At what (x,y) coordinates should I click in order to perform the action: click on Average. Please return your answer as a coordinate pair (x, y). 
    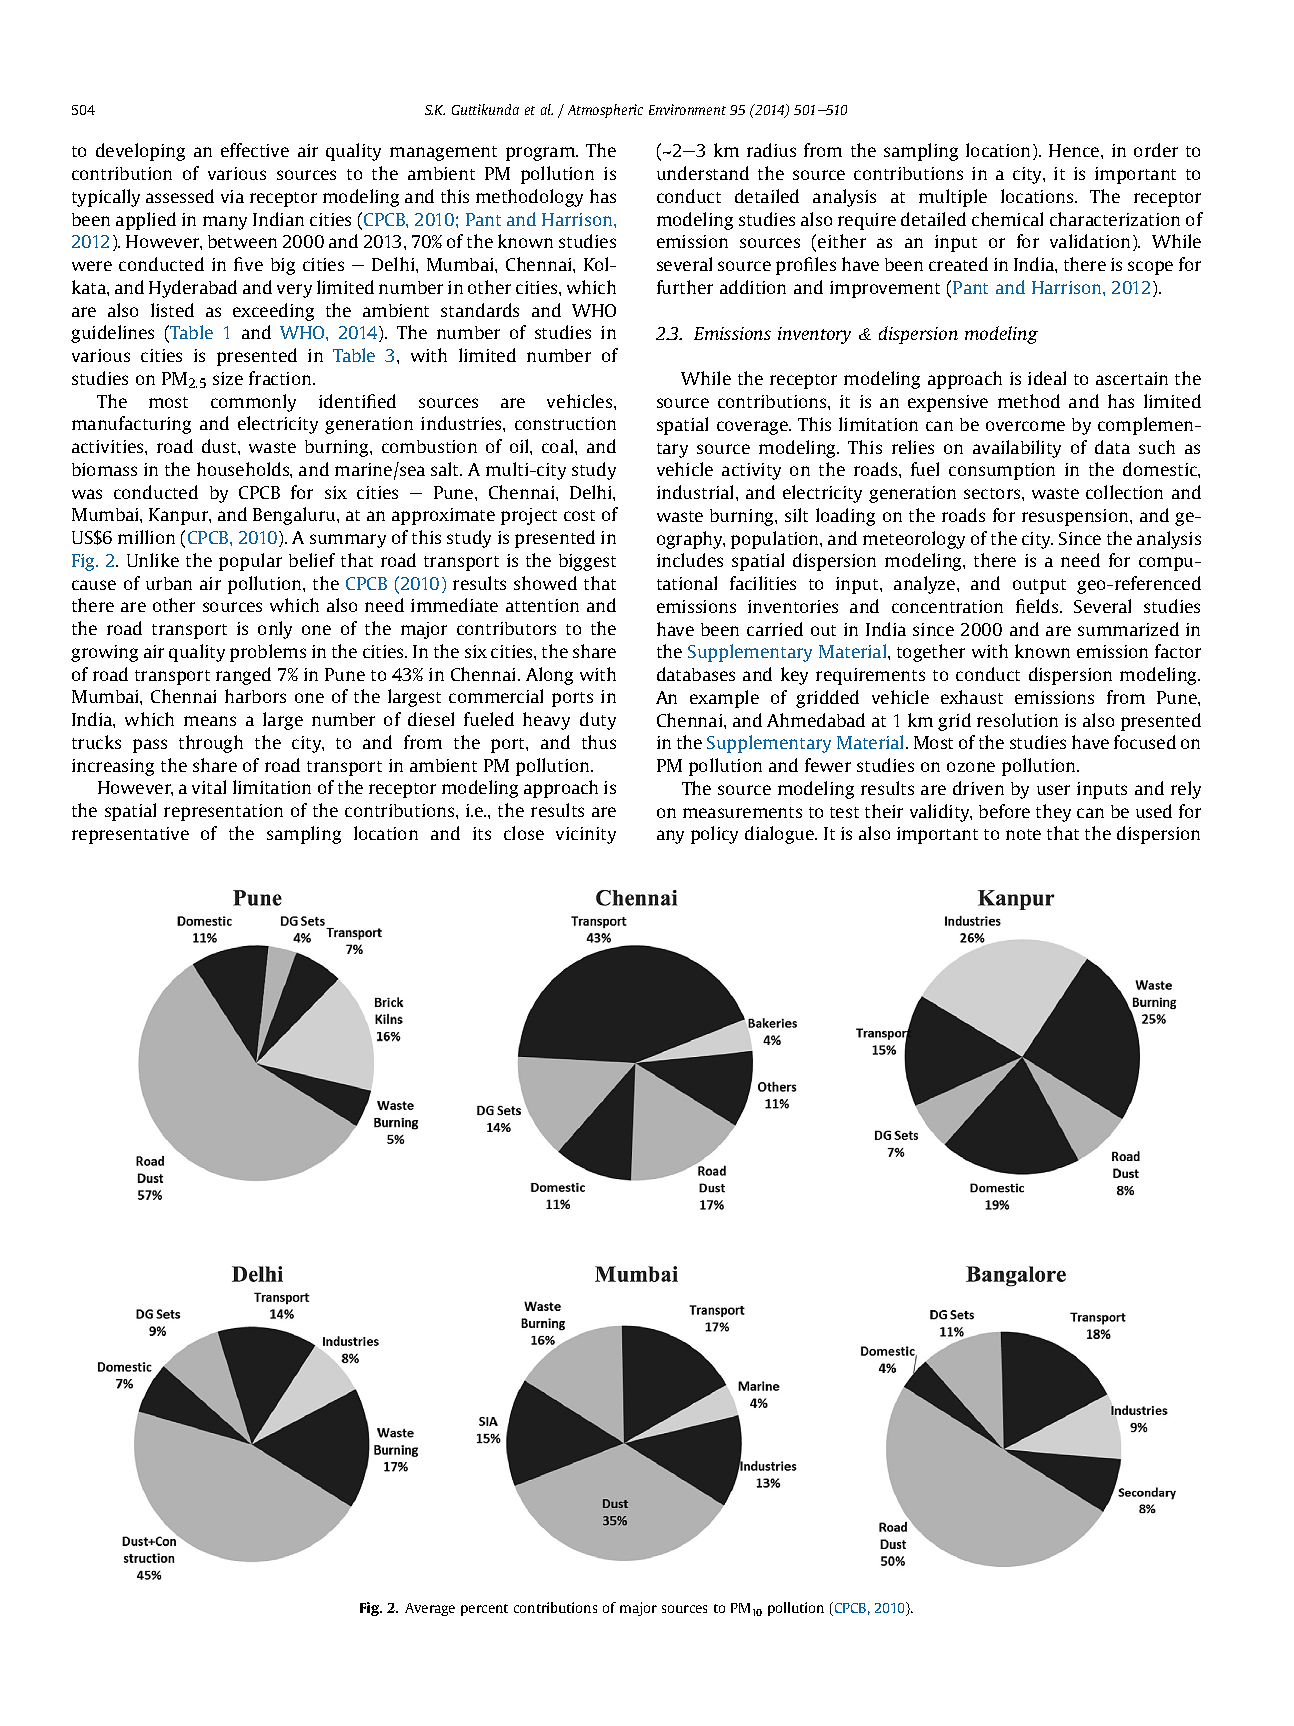
    Looking at the image, I should click on (430, 1609).
